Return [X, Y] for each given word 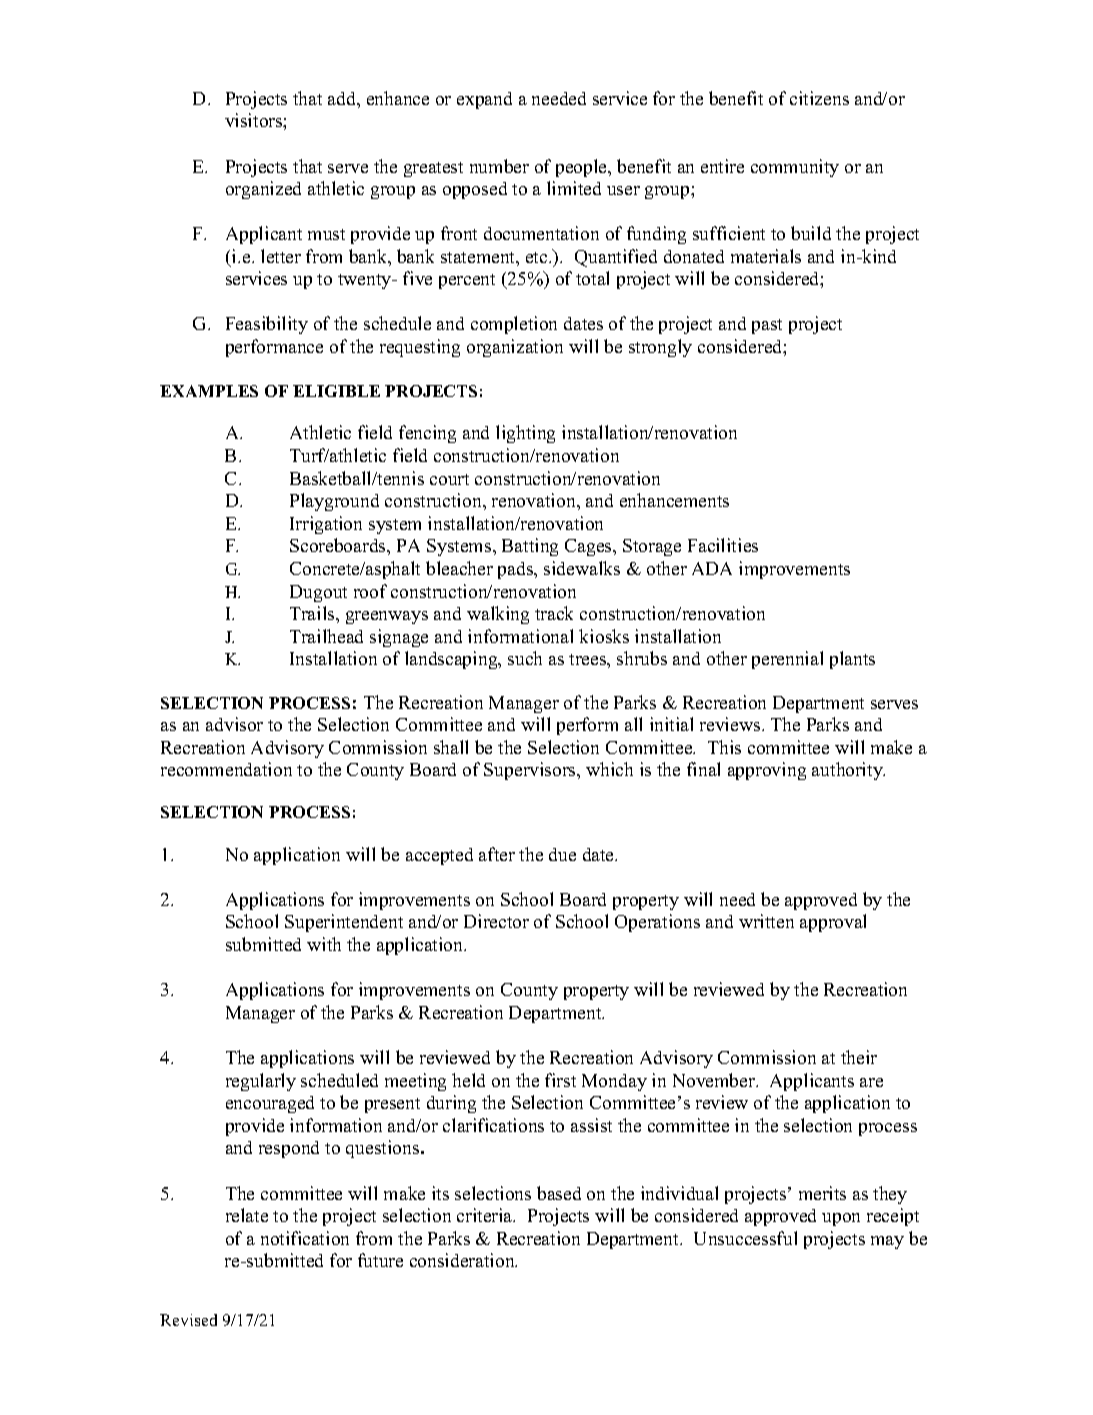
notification [305, 1238]
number [499, 166]
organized [263, 190]
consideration [463, 1260]
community [795, 168]
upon [841, 1219]
